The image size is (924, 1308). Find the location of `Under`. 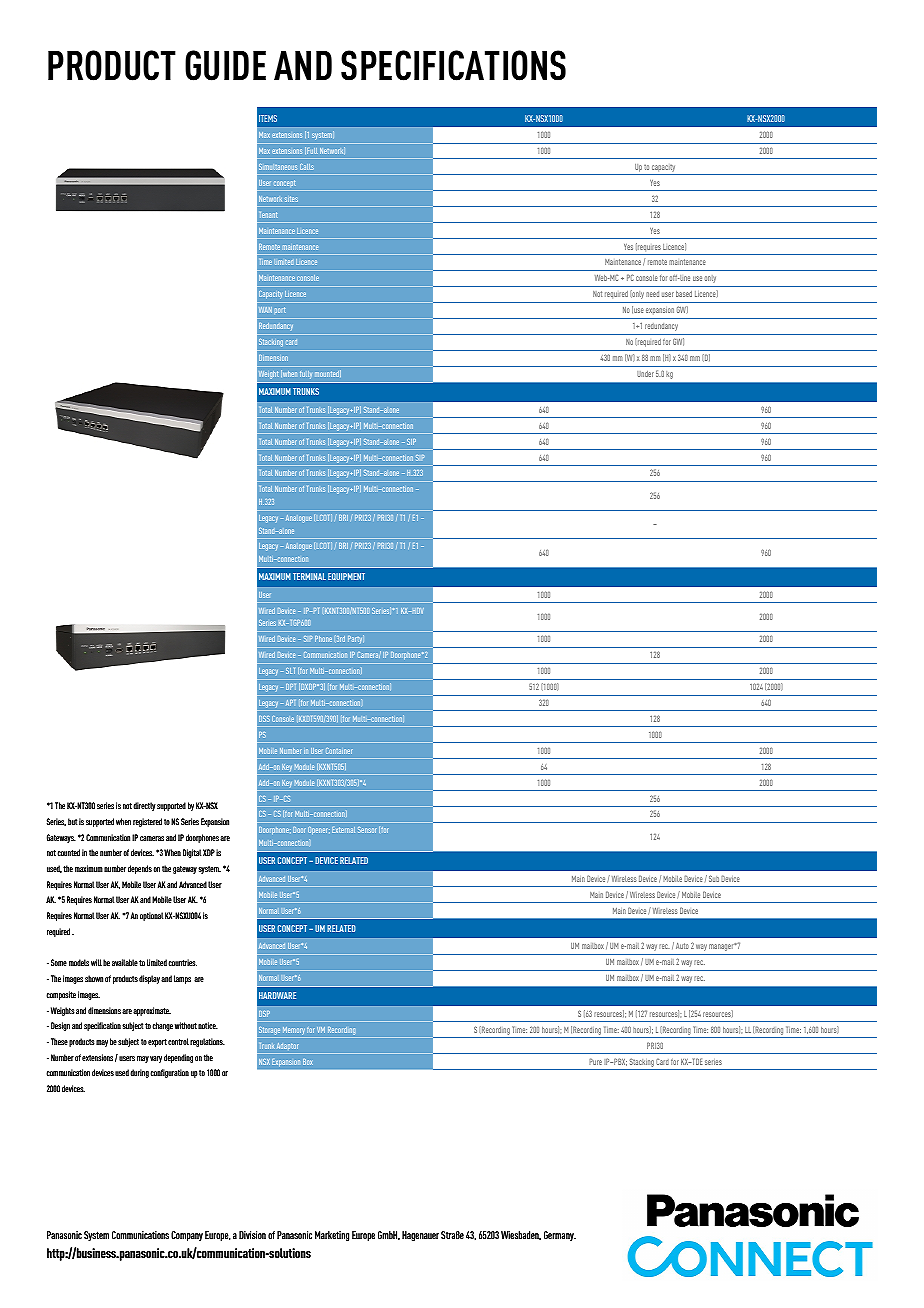

Under is located at coordinates (645, 374).
